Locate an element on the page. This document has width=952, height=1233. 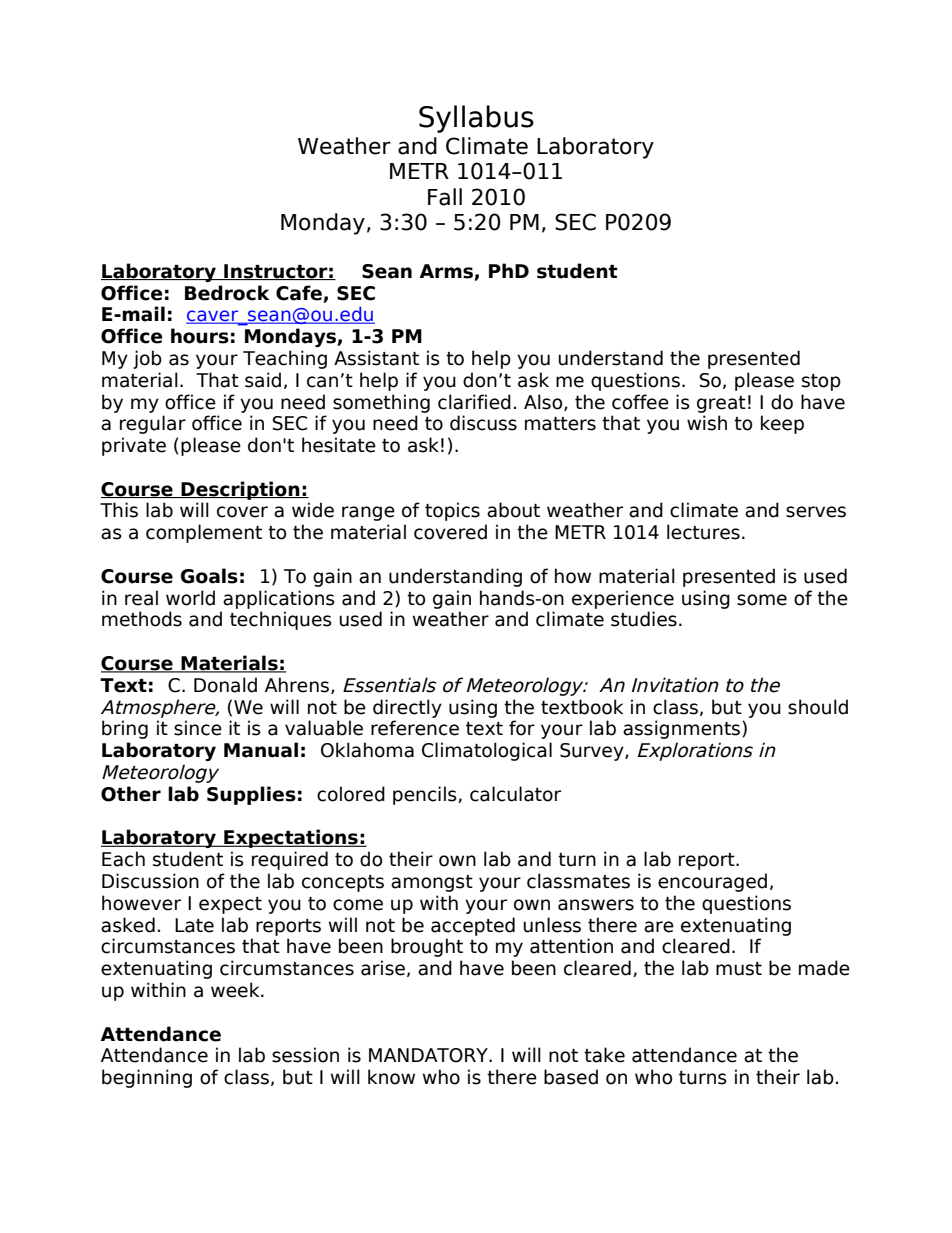
Syllabus is located at coordinates (476, 119).
